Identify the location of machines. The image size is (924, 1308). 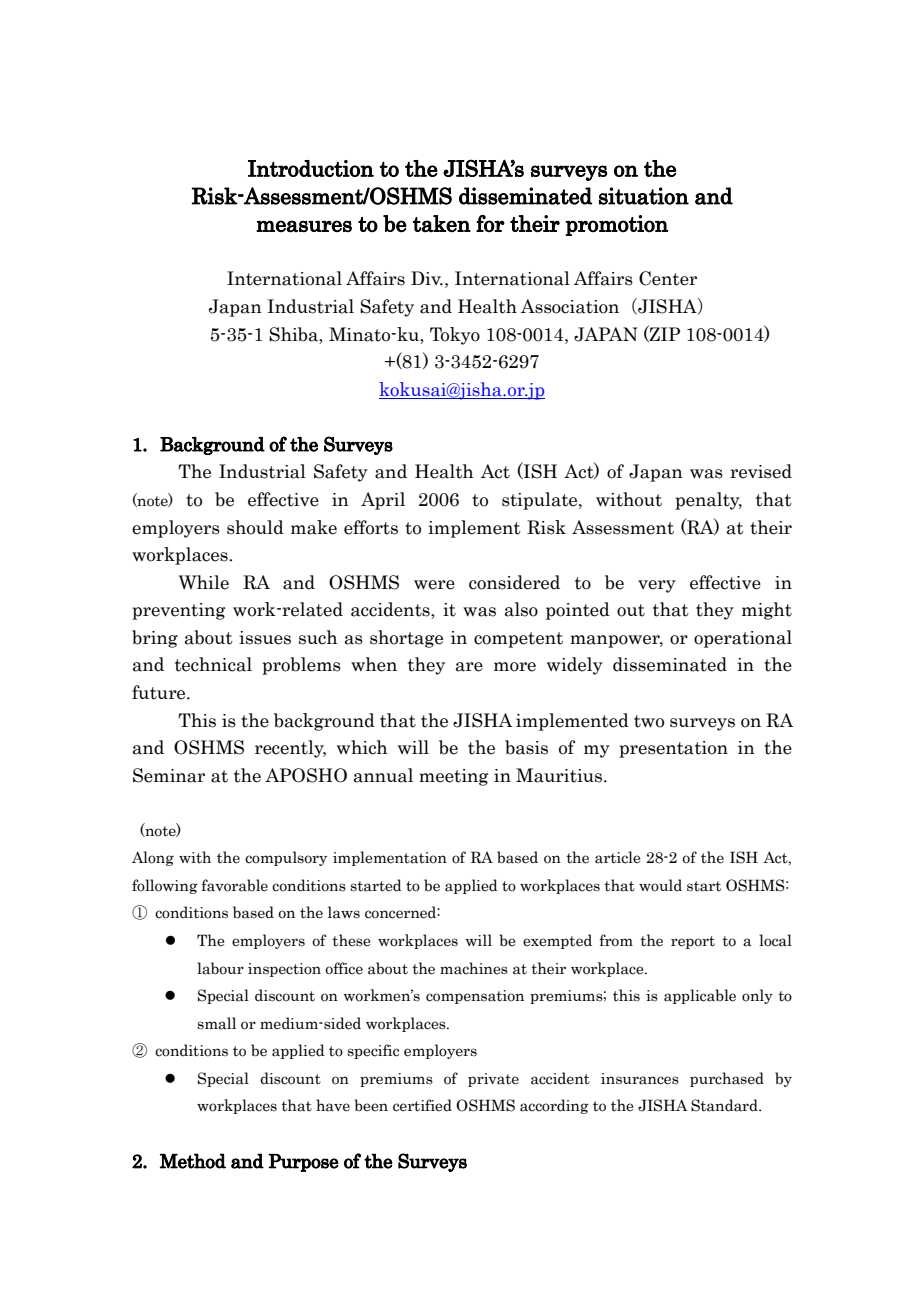
(474, 968).
